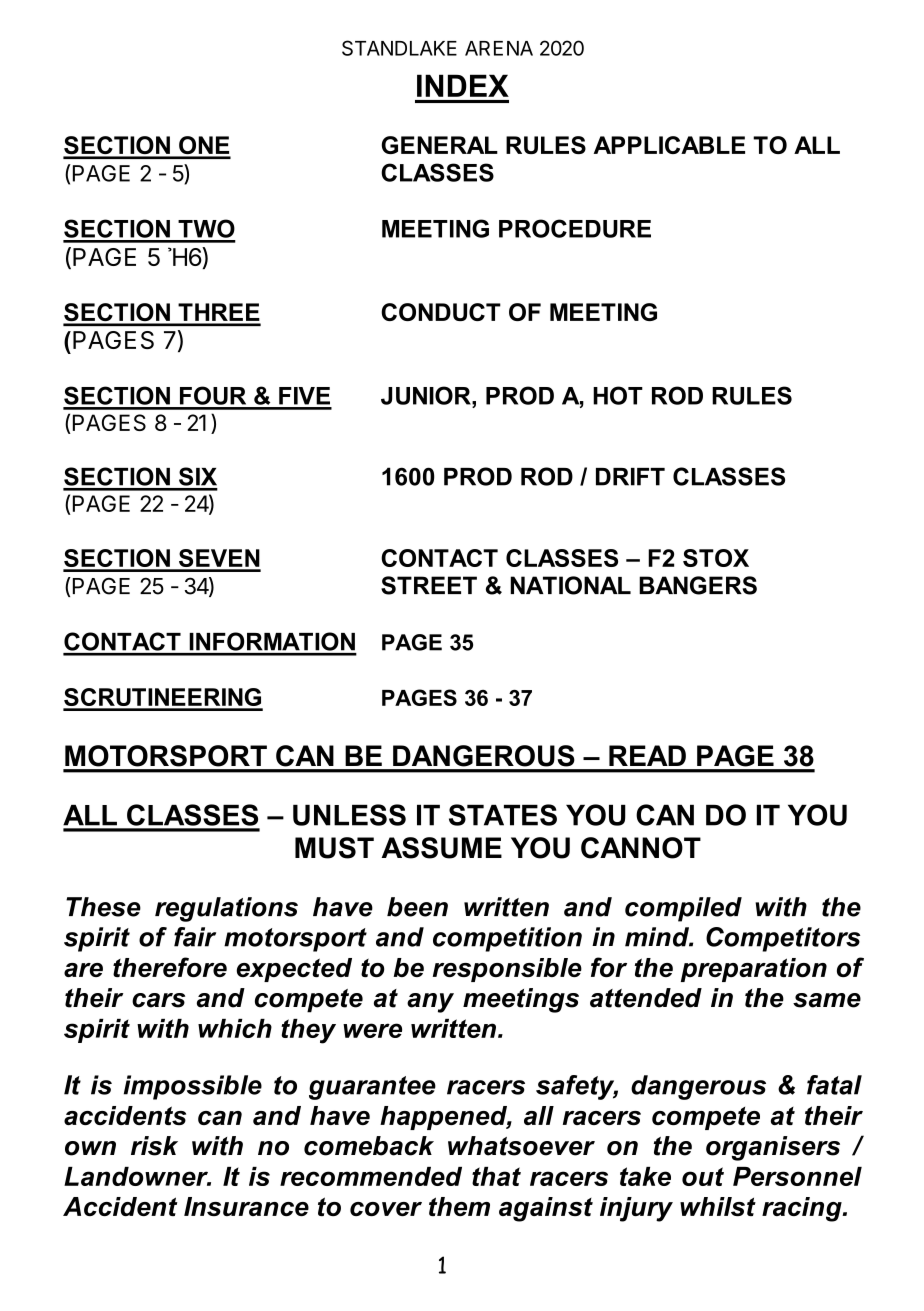 The width and height of the page is (924, 1311). What do you see at coordinates (463, 85) in the page?
I see `INDEX` at bounding box center [463, 85].
